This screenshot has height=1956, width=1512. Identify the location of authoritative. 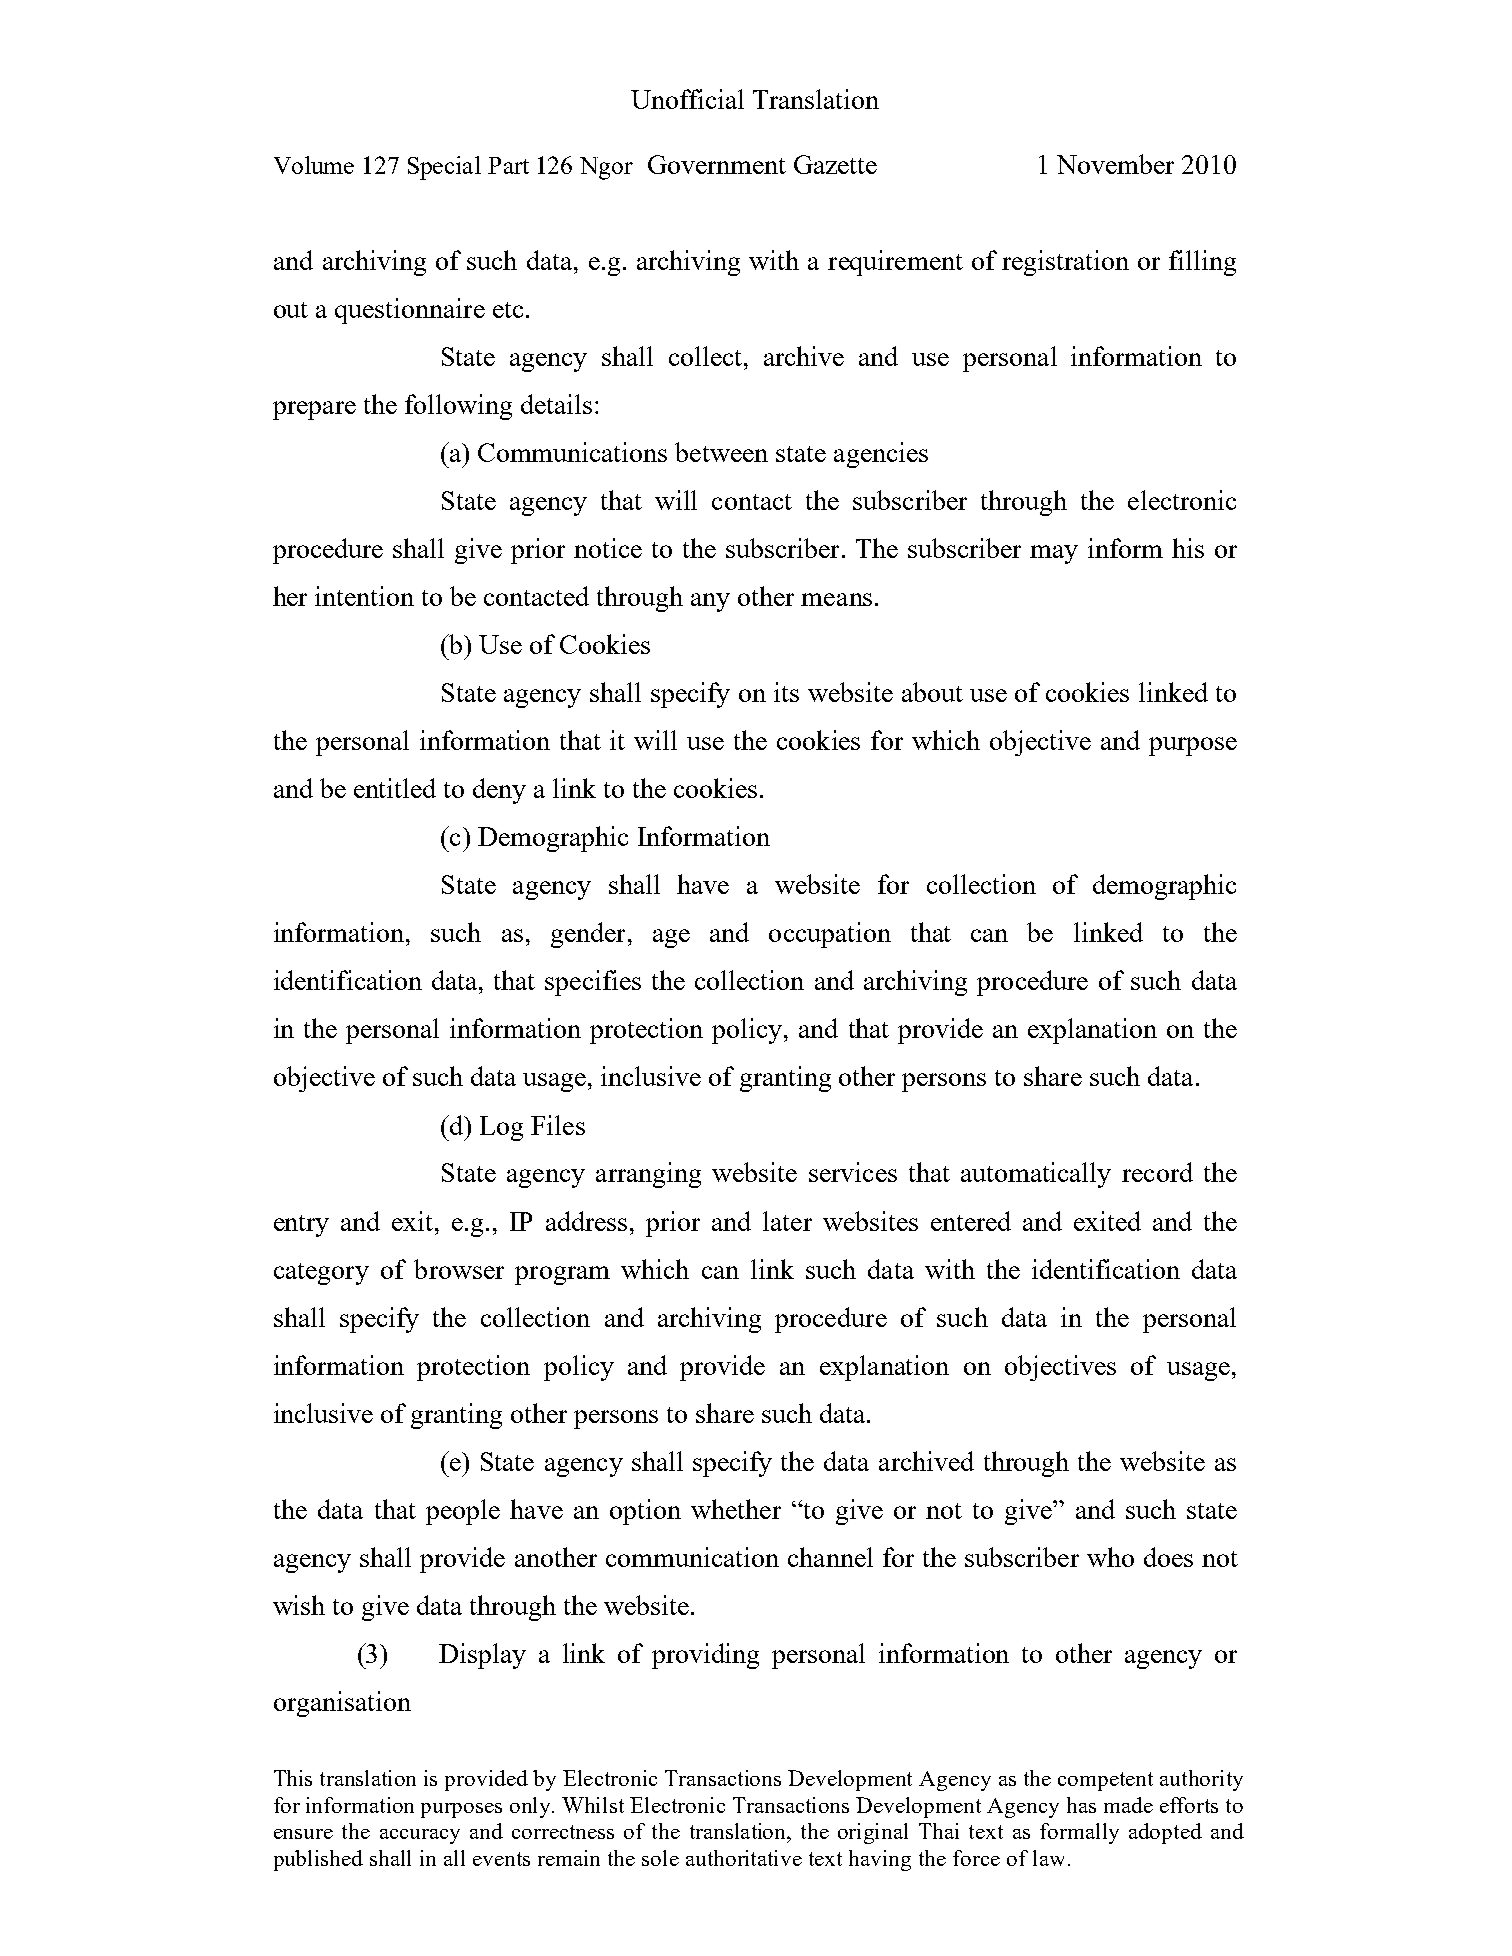
(744, 1858).
